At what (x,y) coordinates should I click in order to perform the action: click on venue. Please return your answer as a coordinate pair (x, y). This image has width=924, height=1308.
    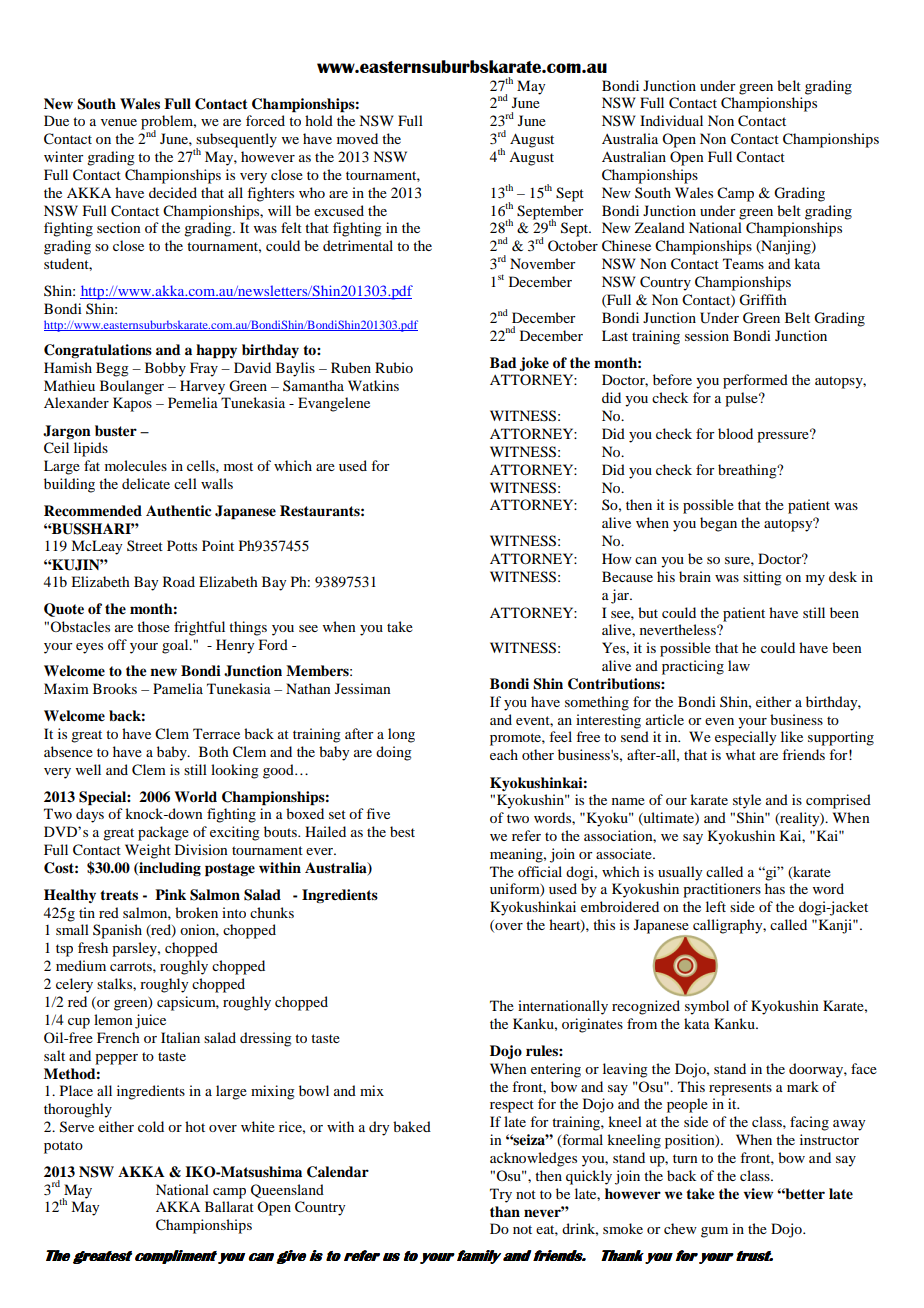
    Looking at the image, I should click on (119, 122).
